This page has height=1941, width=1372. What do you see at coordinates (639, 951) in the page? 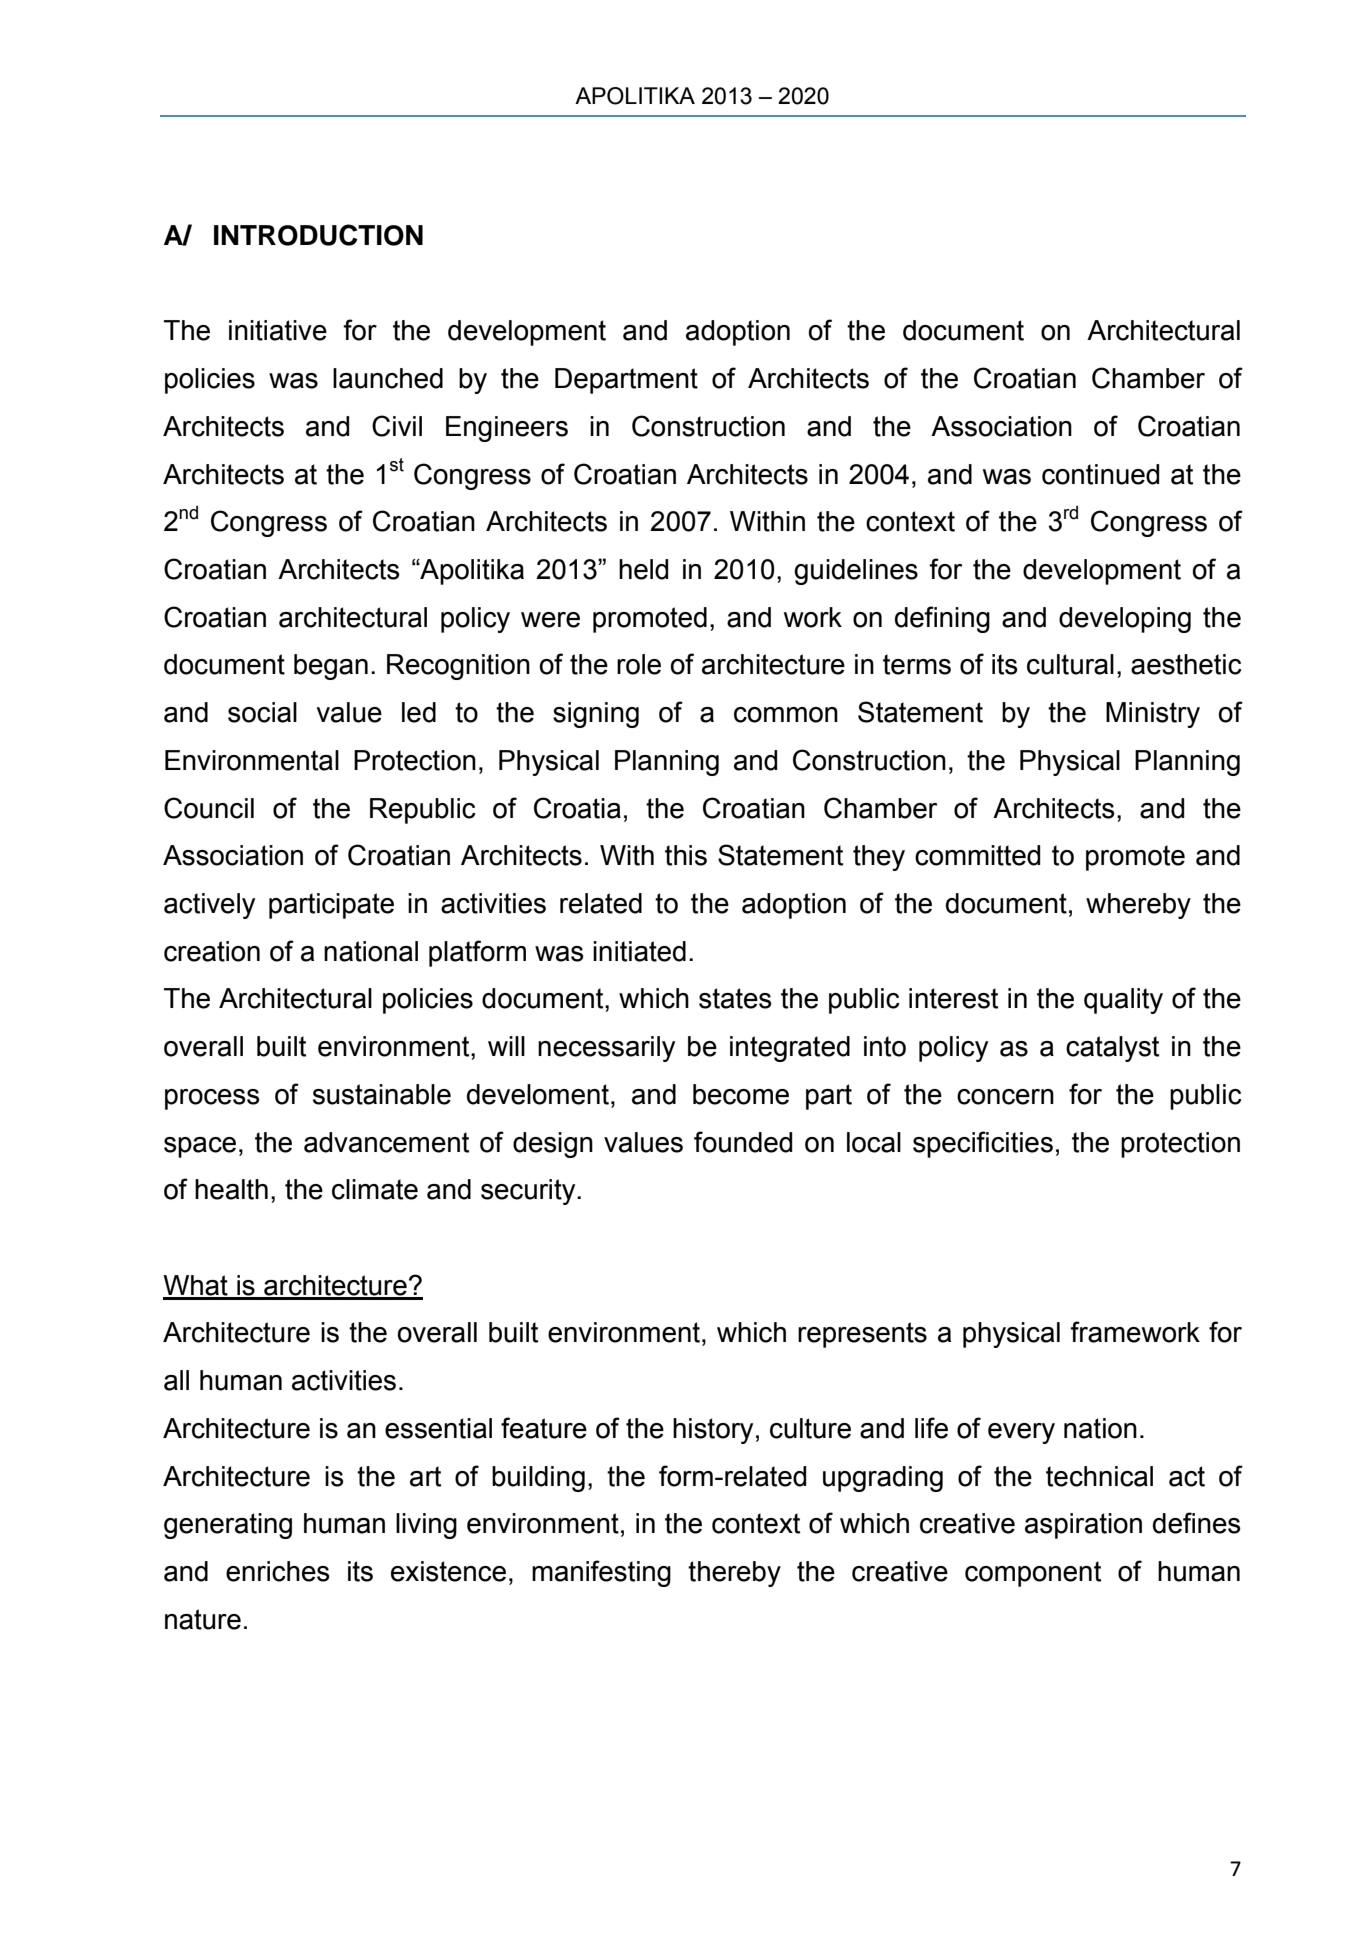
I see `initiated` at bounding box center [639, 951].
